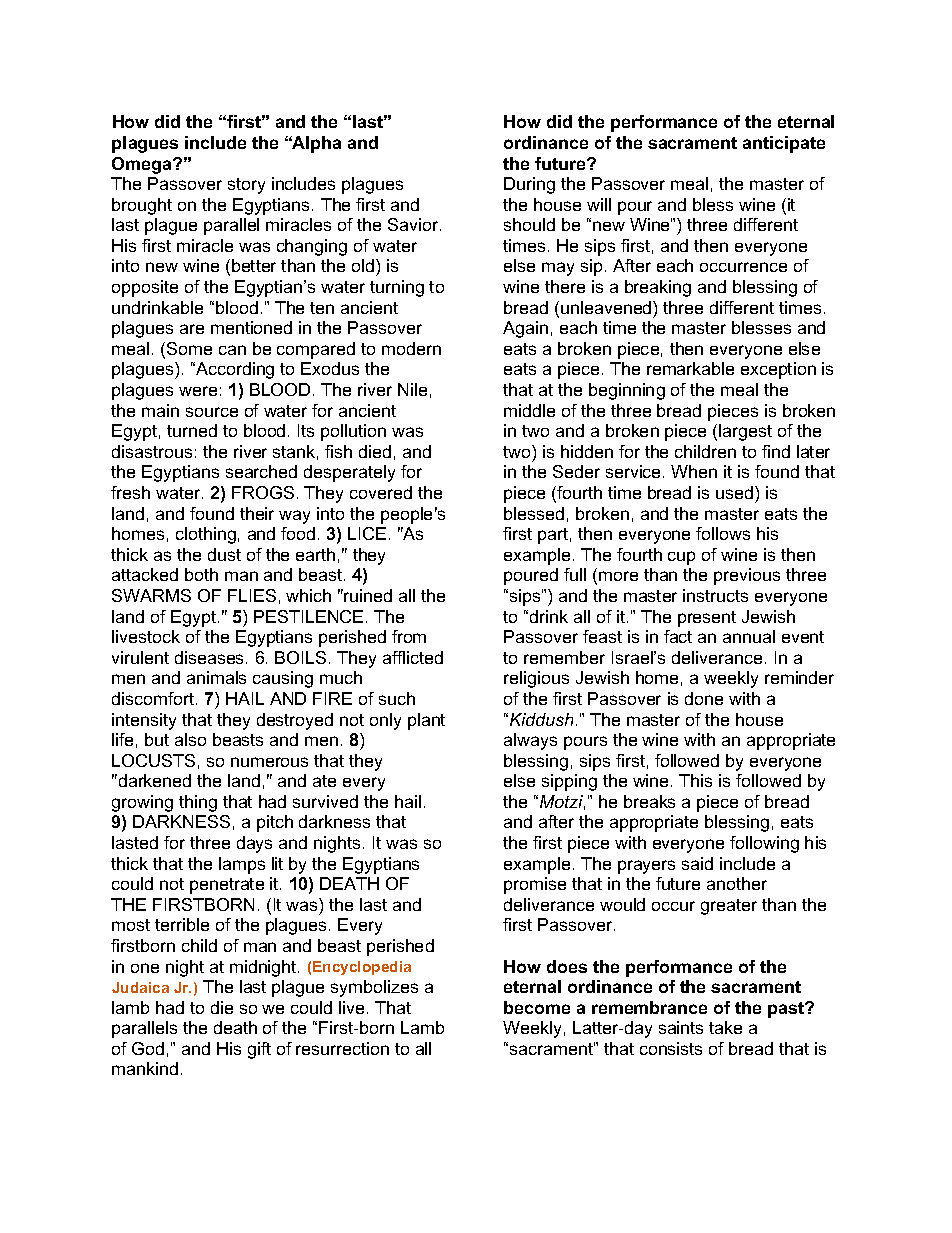 This document has width=952, height=1233. What do you see at coordinates (201, 574) in the document?
I see `both` at bounding box center [201, 574].
